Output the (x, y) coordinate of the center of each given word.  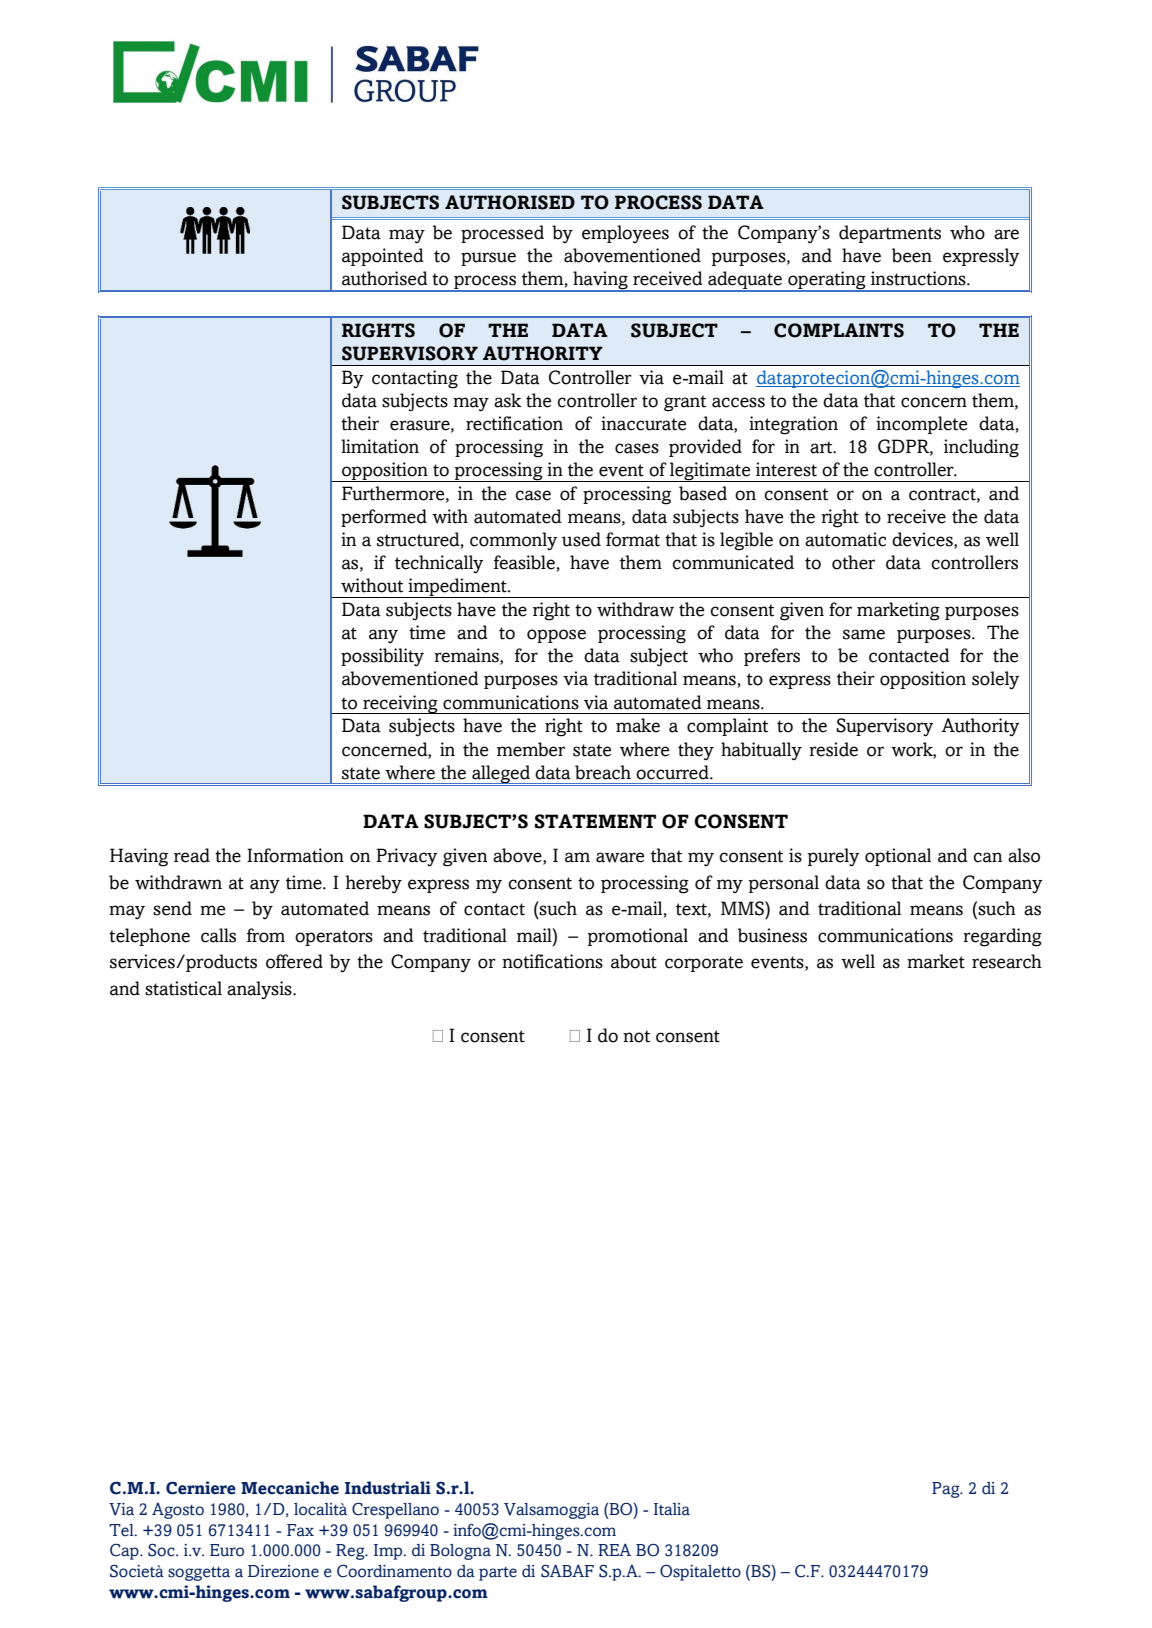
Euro (227, 1550)
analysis (260, 990)
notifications (552, 961)
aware (620, 857)
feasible (524, 562)
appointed (383, 257)
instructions (919, 278)
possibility (382, 657)
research (1007, 961)
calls (218, 935)
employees (625, 234)
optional (898, 857)
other (853, 562)
